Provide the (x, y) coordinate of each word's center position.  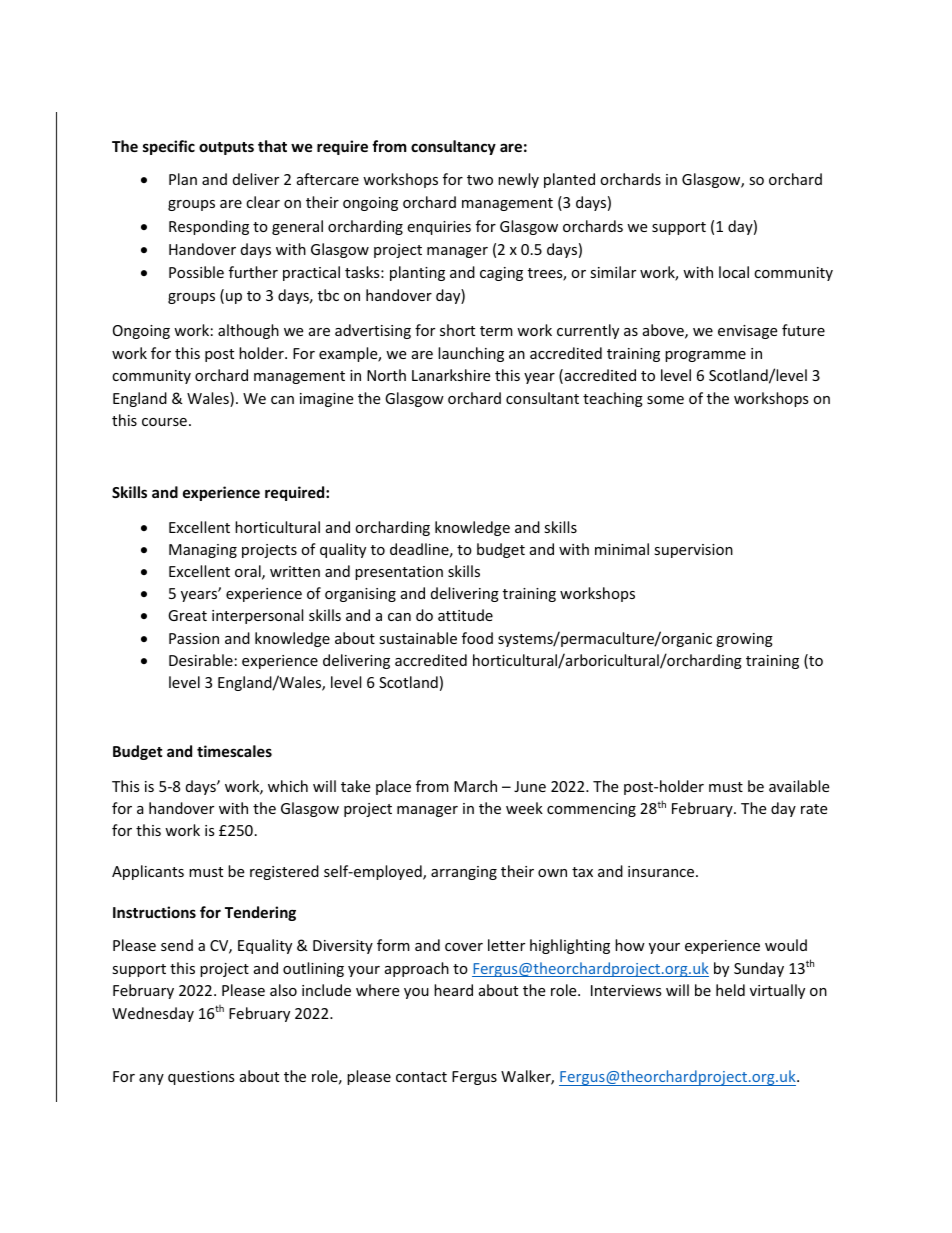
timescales (234, 751)
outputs (226, 148)
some (665, 400)
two (480, 180)
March (475, 786)
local (734, 272)
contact (421, 1077)
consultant (542, 398)
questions (201, 1078)
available (799, 786)
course (164, 422)
